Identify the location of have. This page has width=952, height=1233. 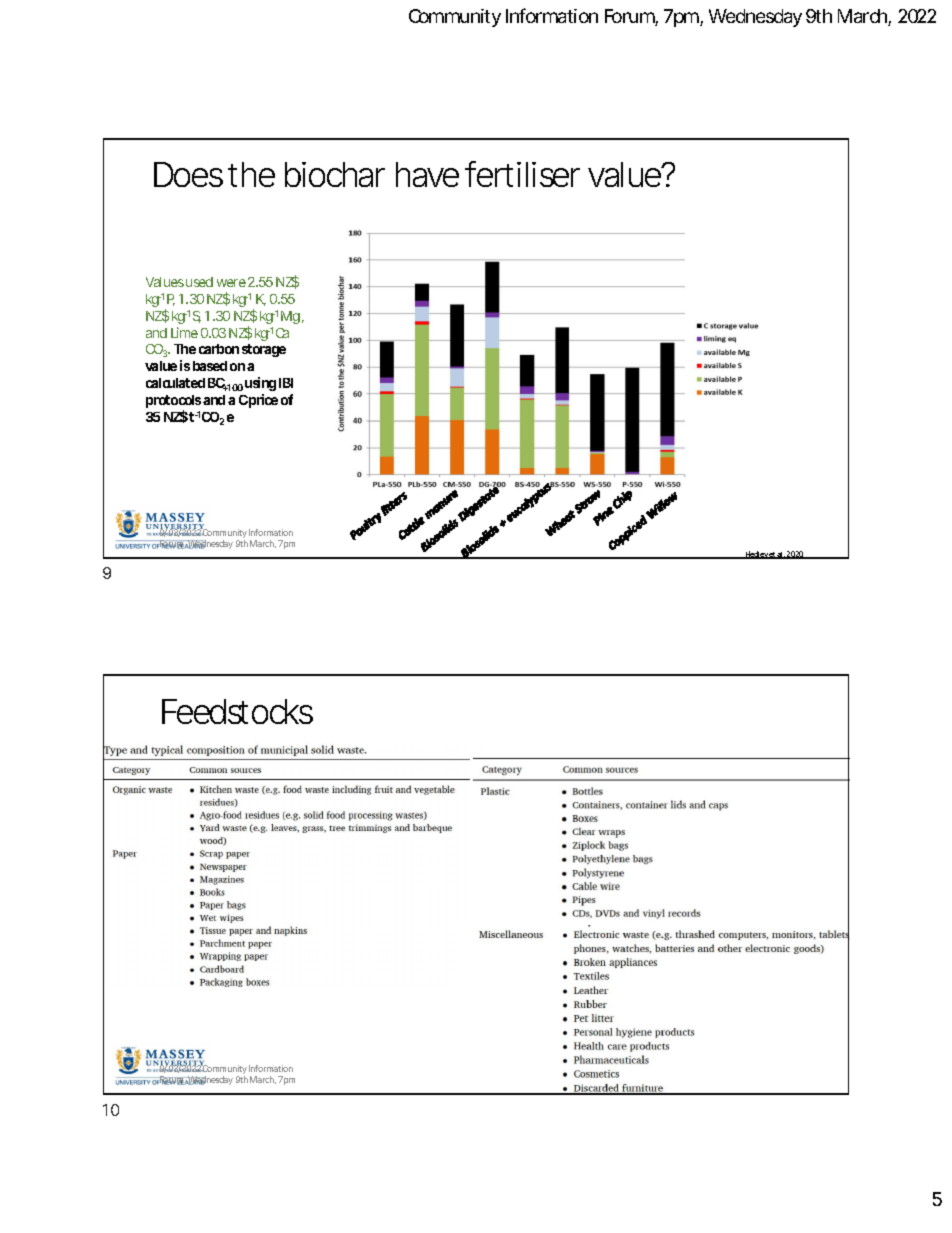
(427, 174).
